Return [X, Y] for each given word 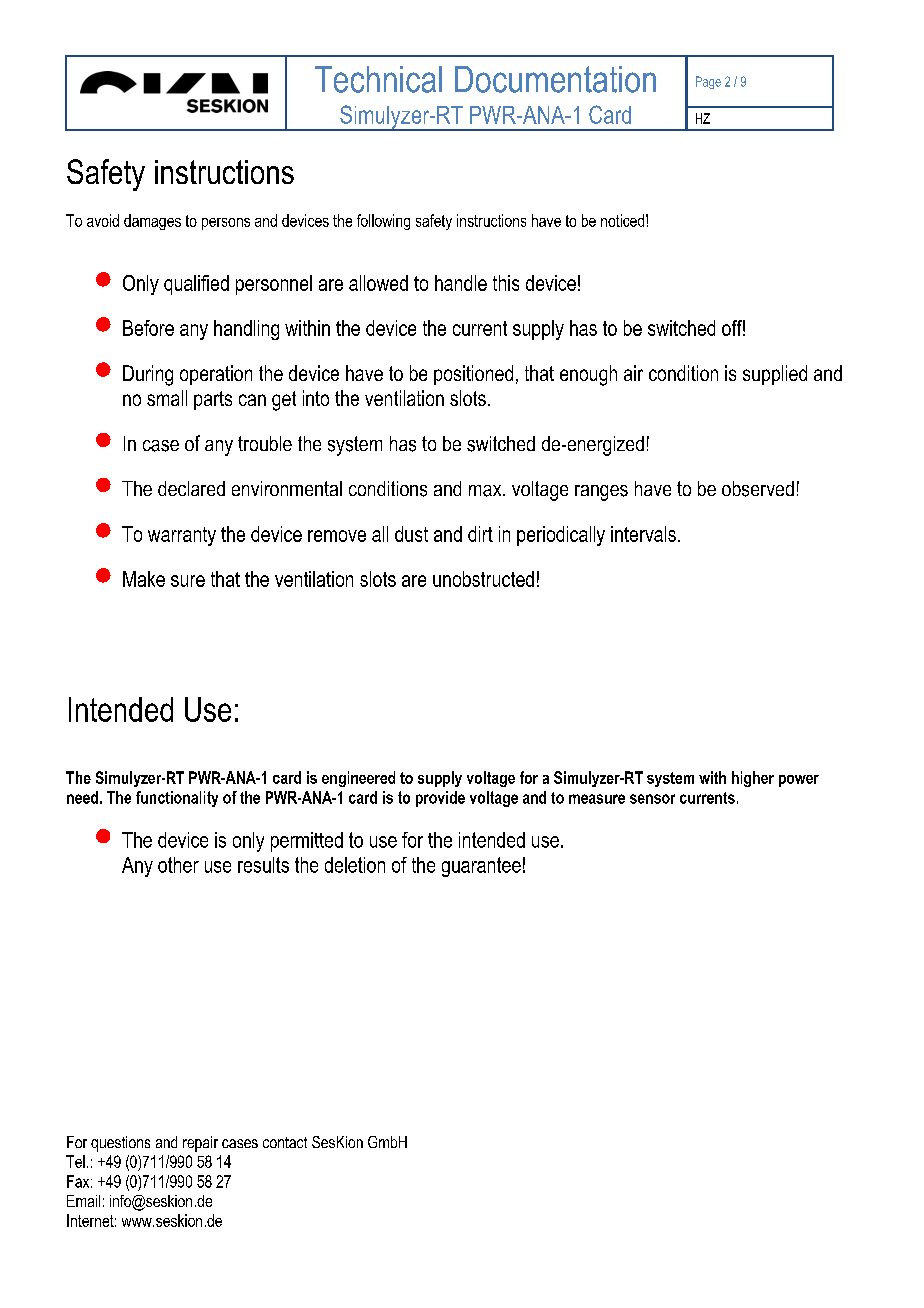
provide [440, 799]
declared [191, 488]
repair [200, 1144]
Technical [378, 79]
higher [753, 779]
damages [152, 222]
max [486, 491]
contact [285, 1142]
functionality [177, 799]
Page [708, 82]
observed [758, 489]
